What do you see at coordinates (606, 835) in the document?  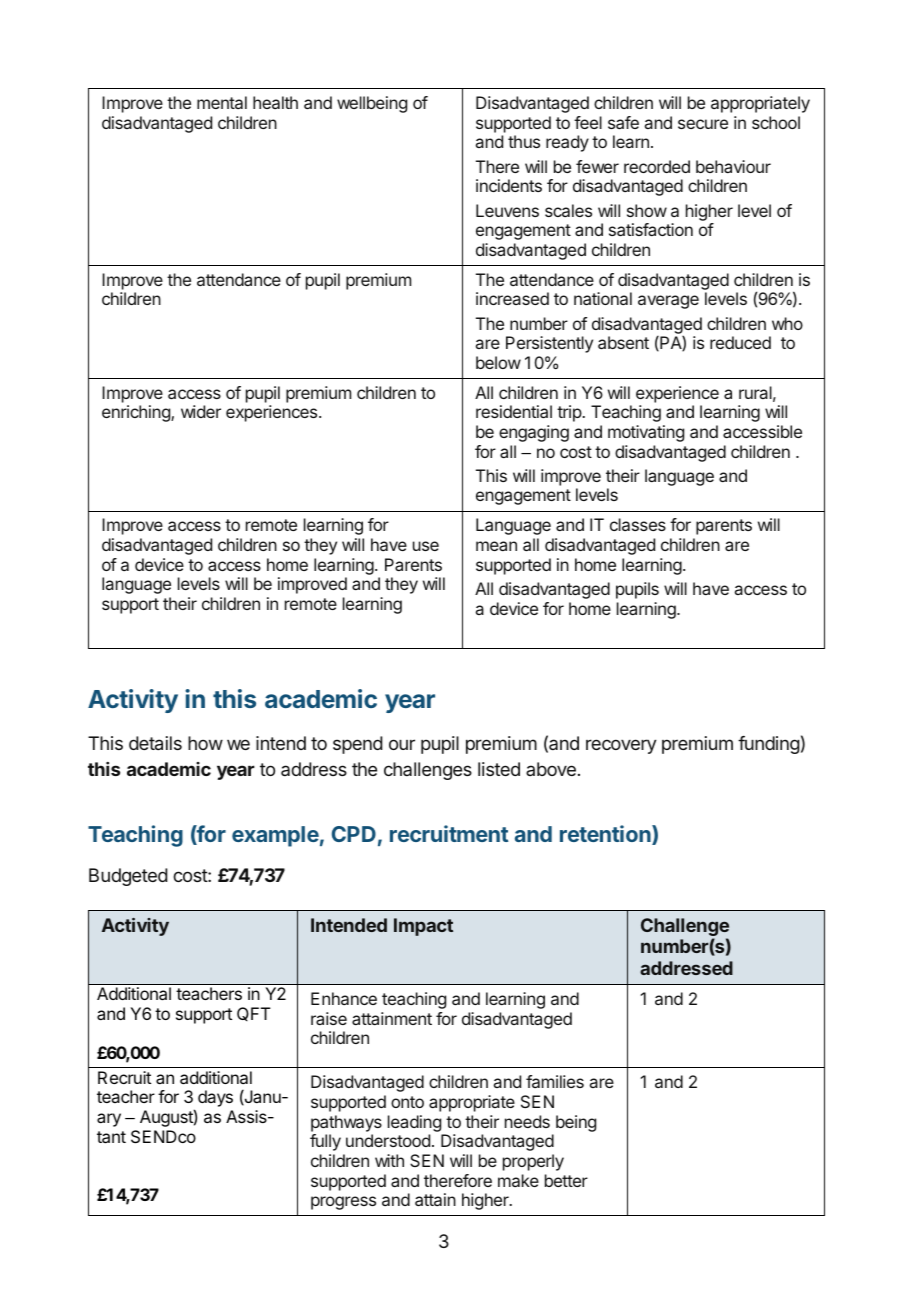 I see `retention` at bounding box center [606, 835].
